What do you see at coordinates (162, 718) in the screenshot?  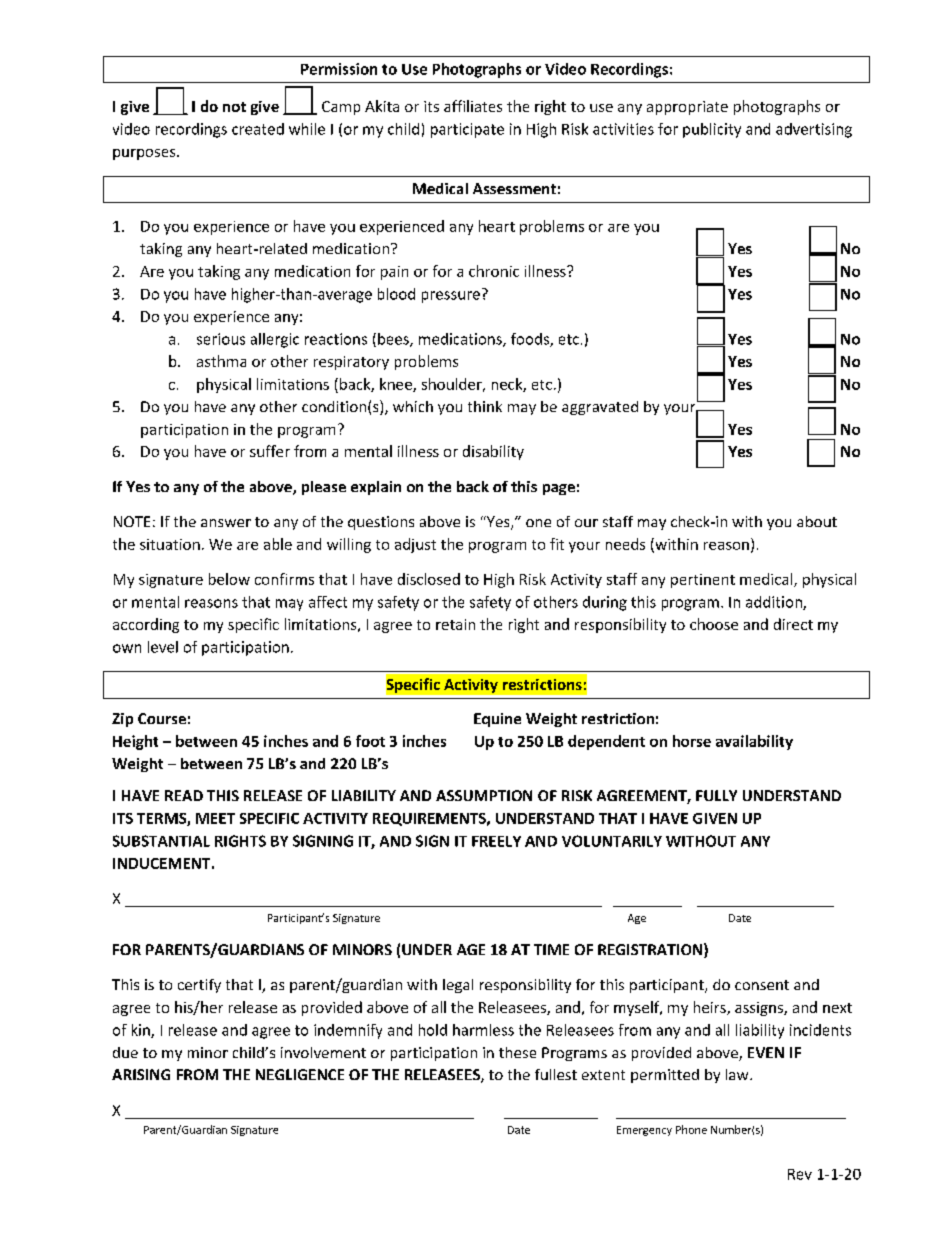 I see `Course` at bounding box center [162, 718].
